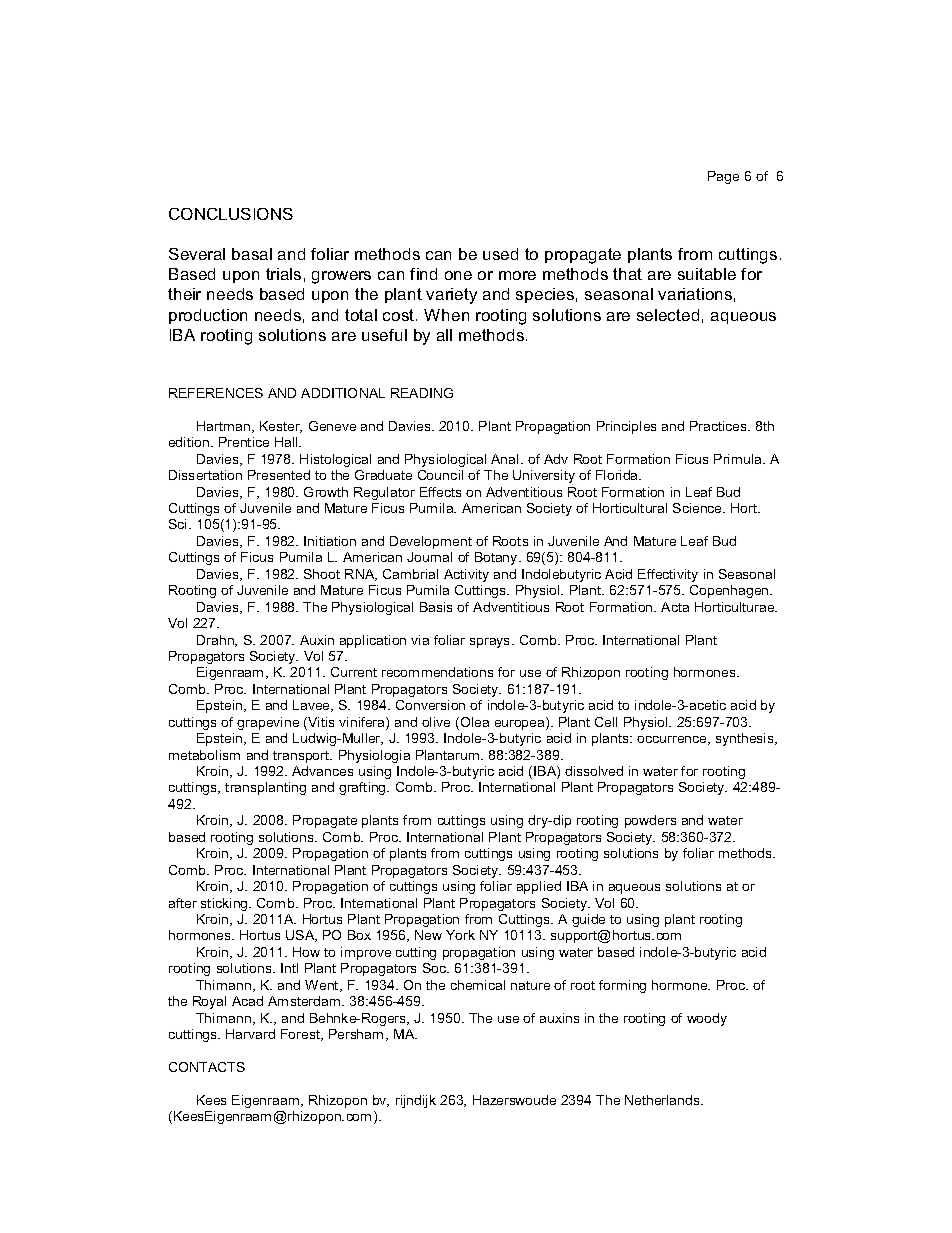 The width and height of the document is (952, 1233). I want to click on used, so click(500, 254).
